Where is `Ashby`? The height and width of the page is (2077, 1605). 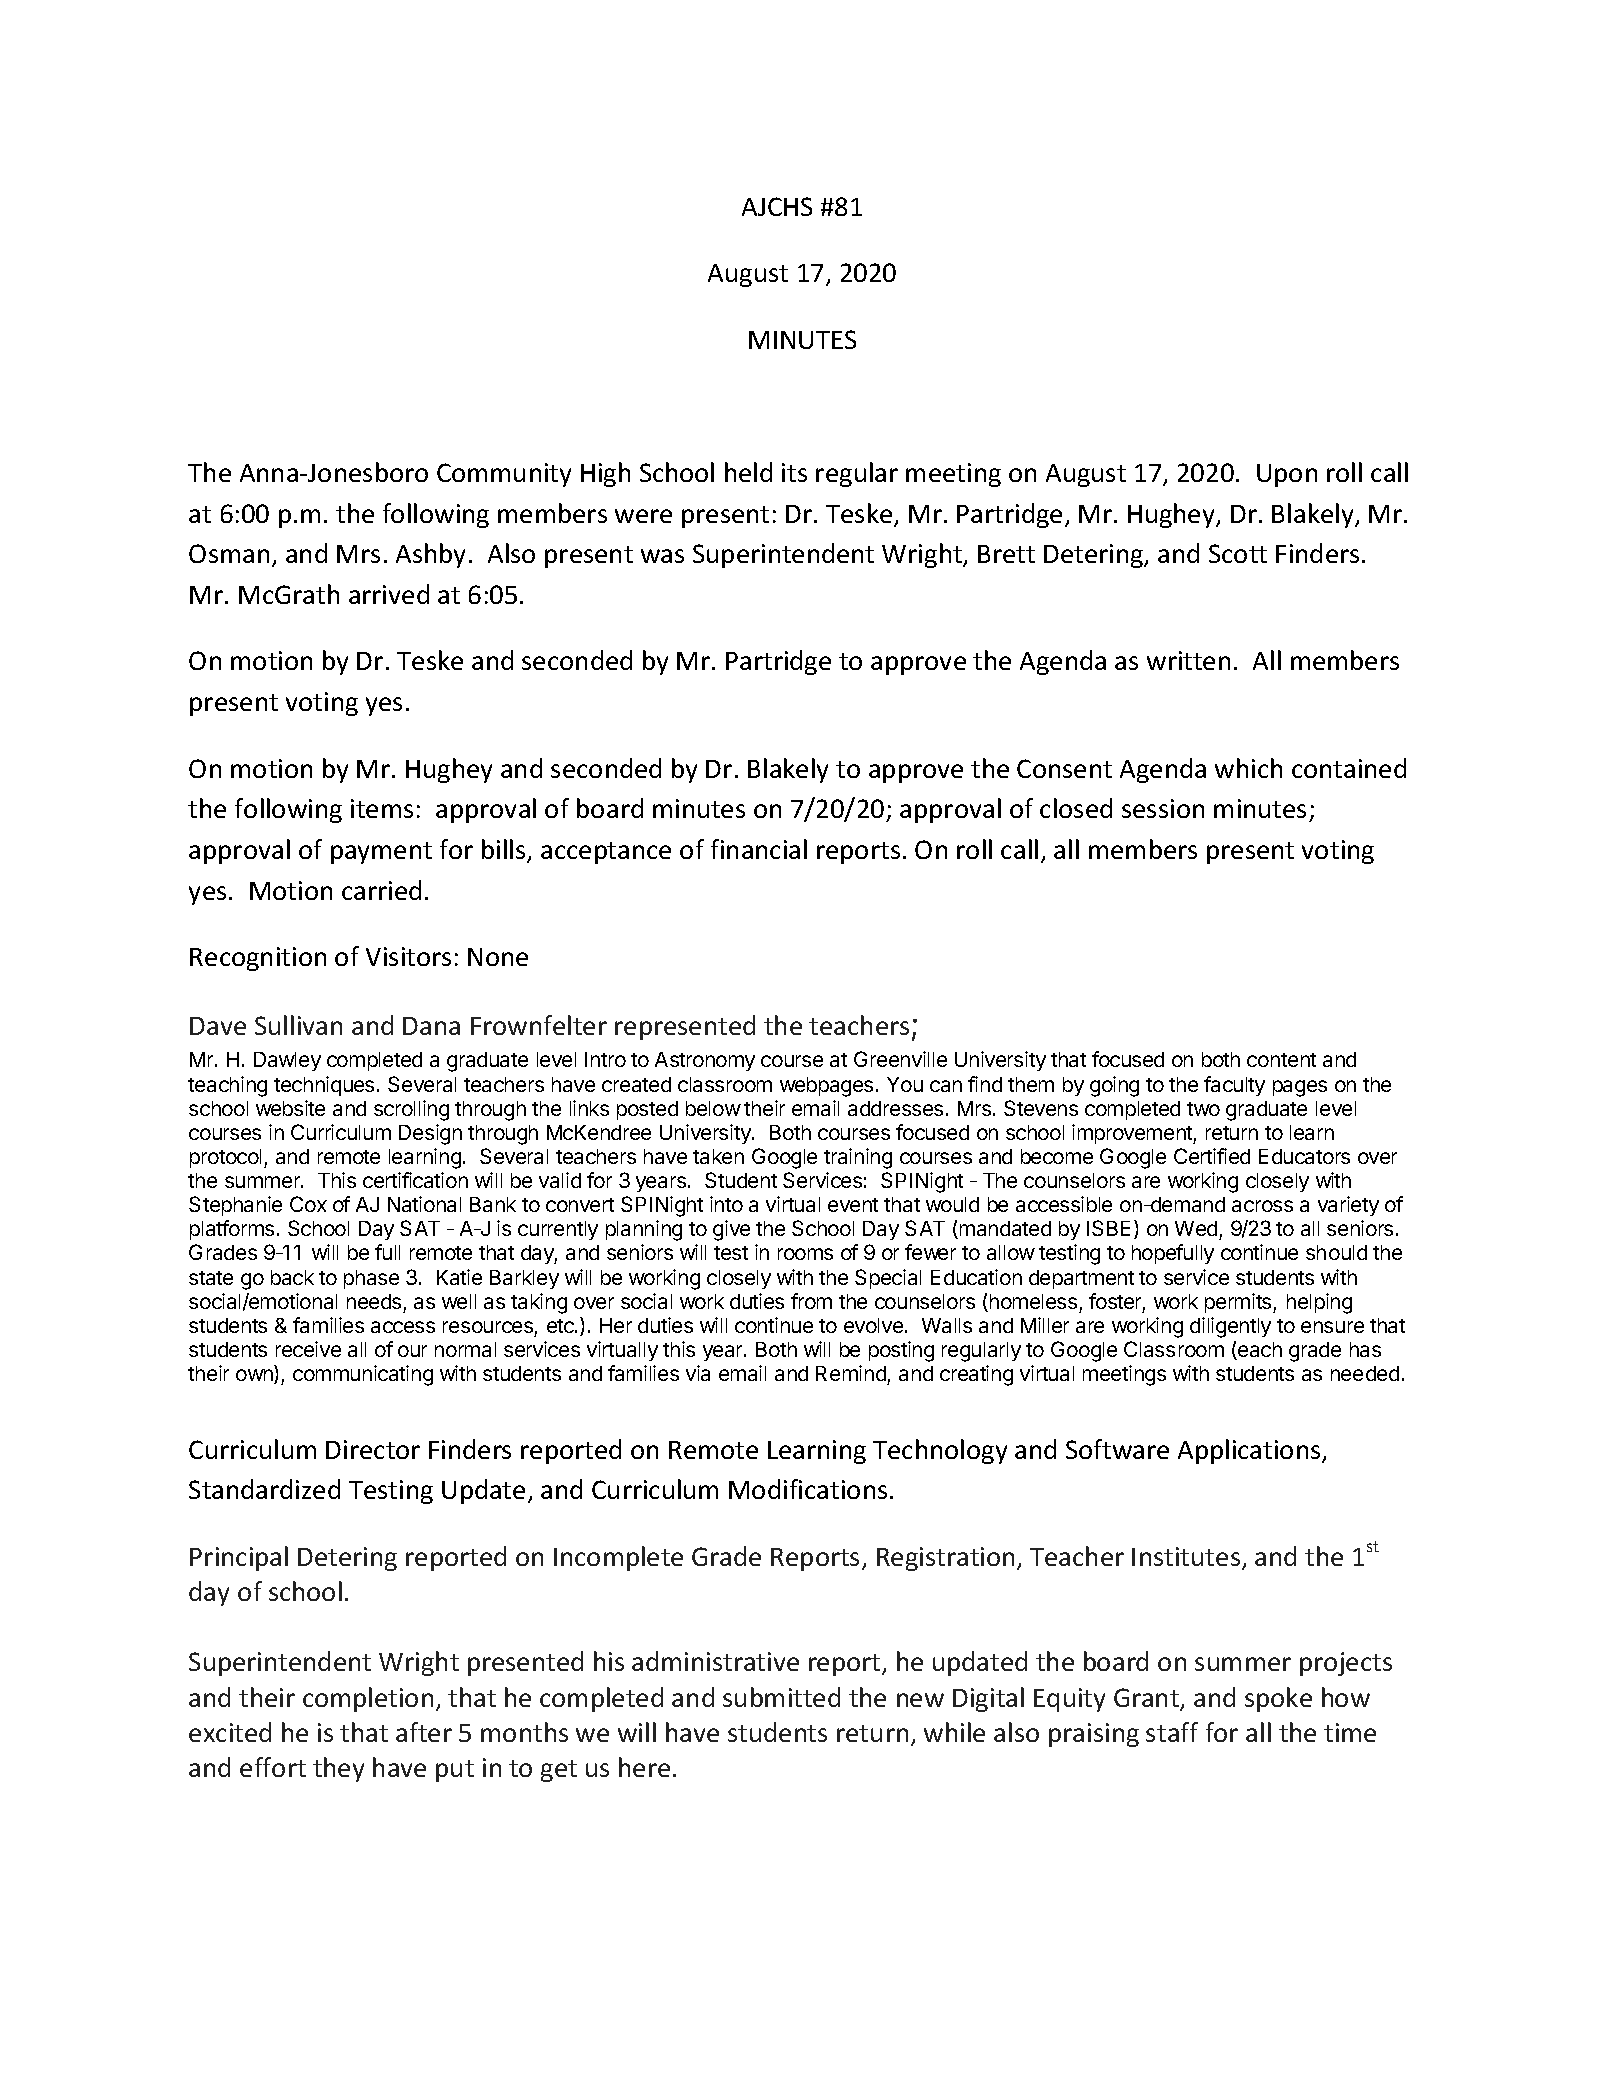
Ashby is located at coordinates (430, 555).
